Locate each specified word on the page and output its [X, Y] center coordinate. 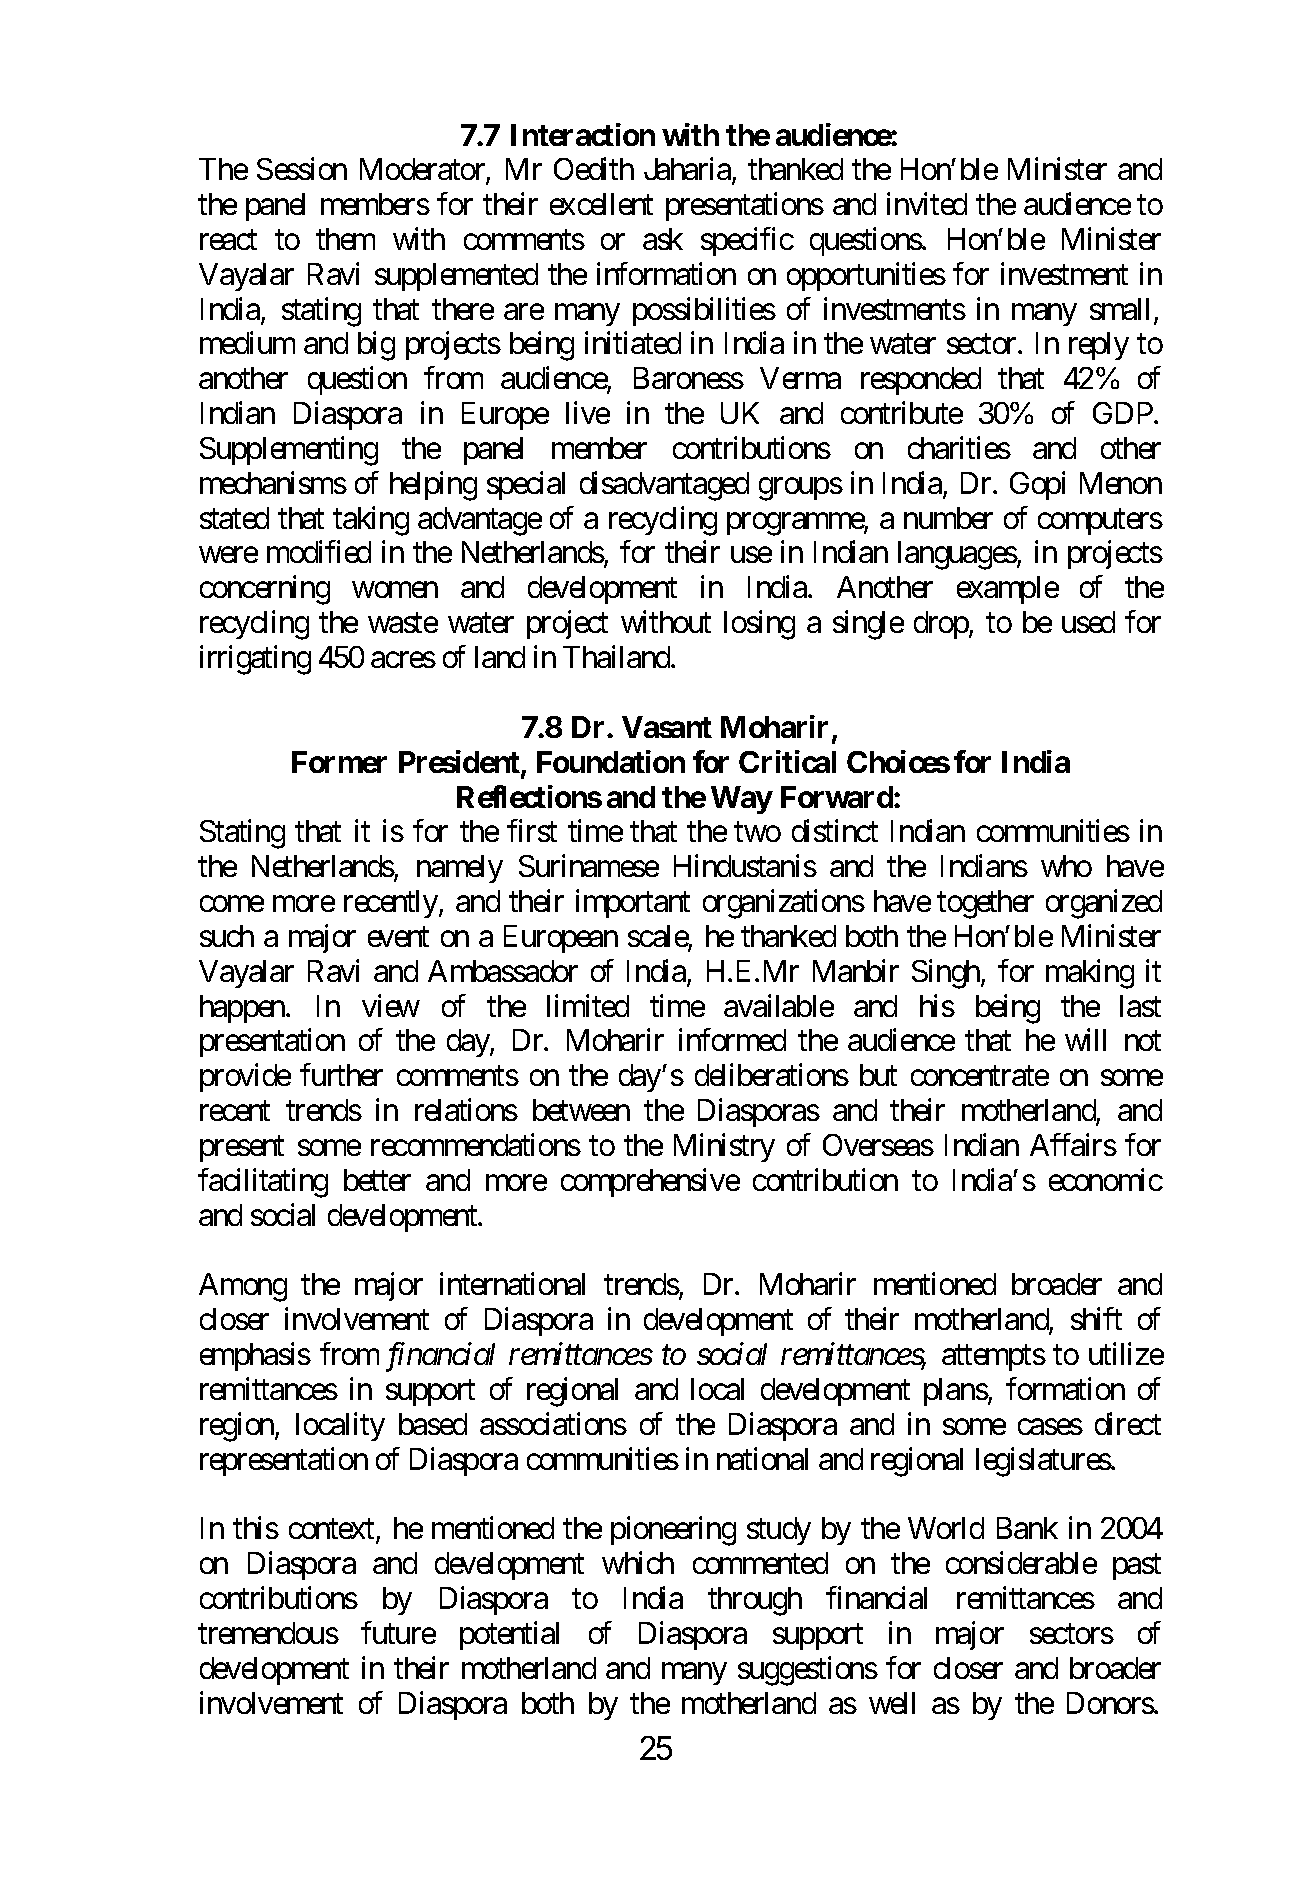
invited [927, 203]
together [985, 904]
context [333, 1531]
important [633, 903]
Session [302, 168]
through [755, 1601]
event [398, 937]
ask [663, 239]
